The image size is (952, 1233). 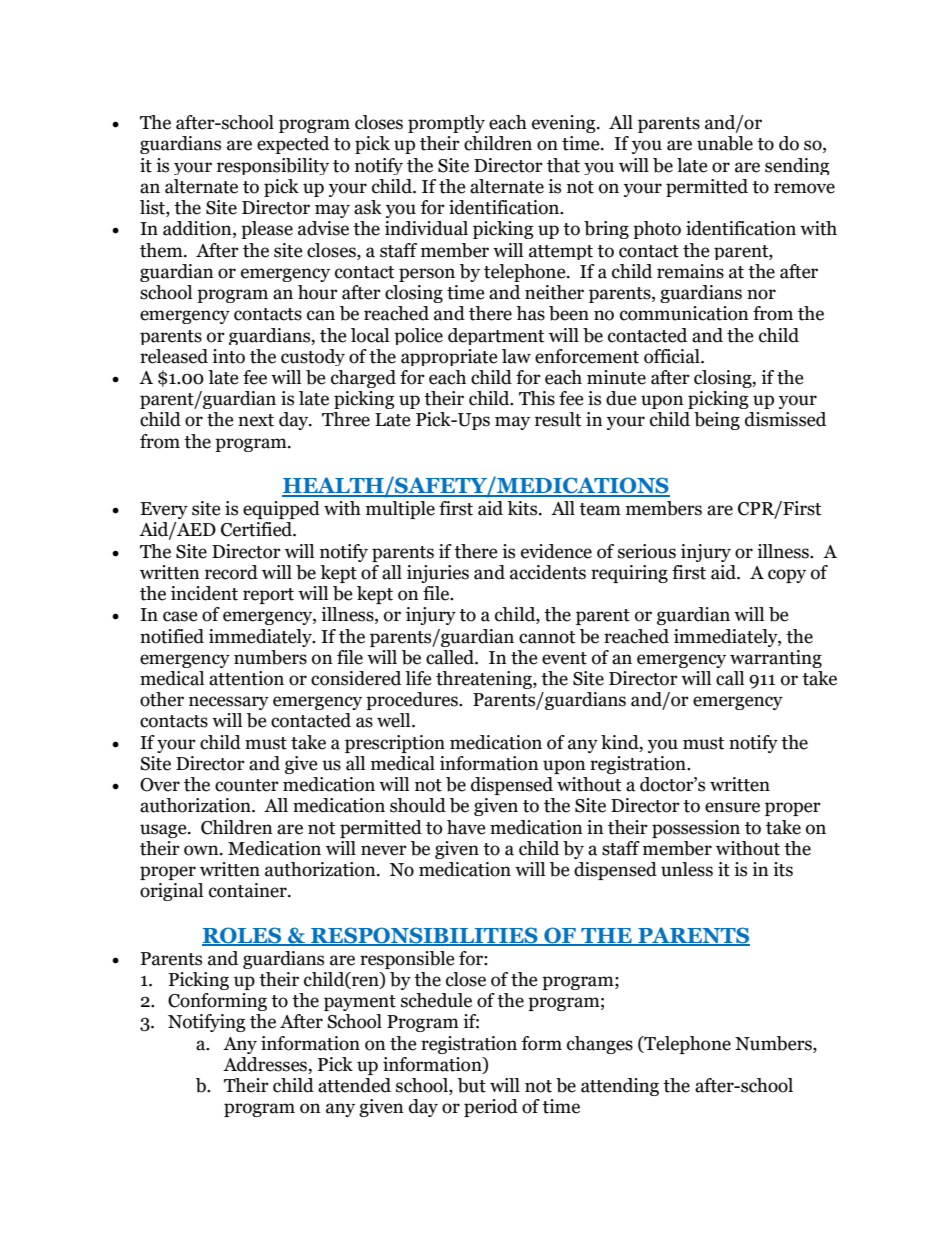 I want to click on warranting, so click(x=776, y=659).
